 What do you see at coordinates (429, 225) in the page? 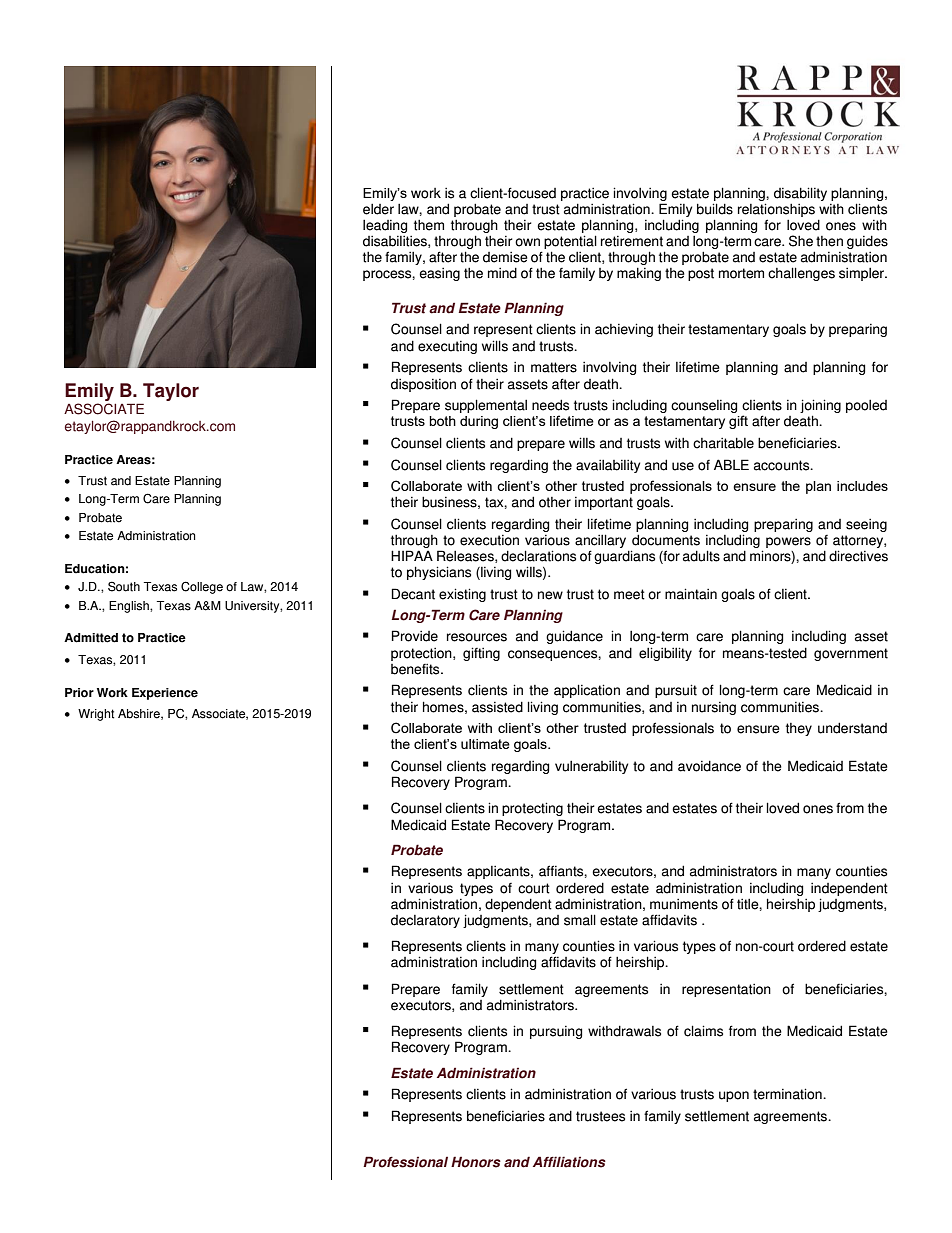
I see `them` at bounding box center [429, 225].
